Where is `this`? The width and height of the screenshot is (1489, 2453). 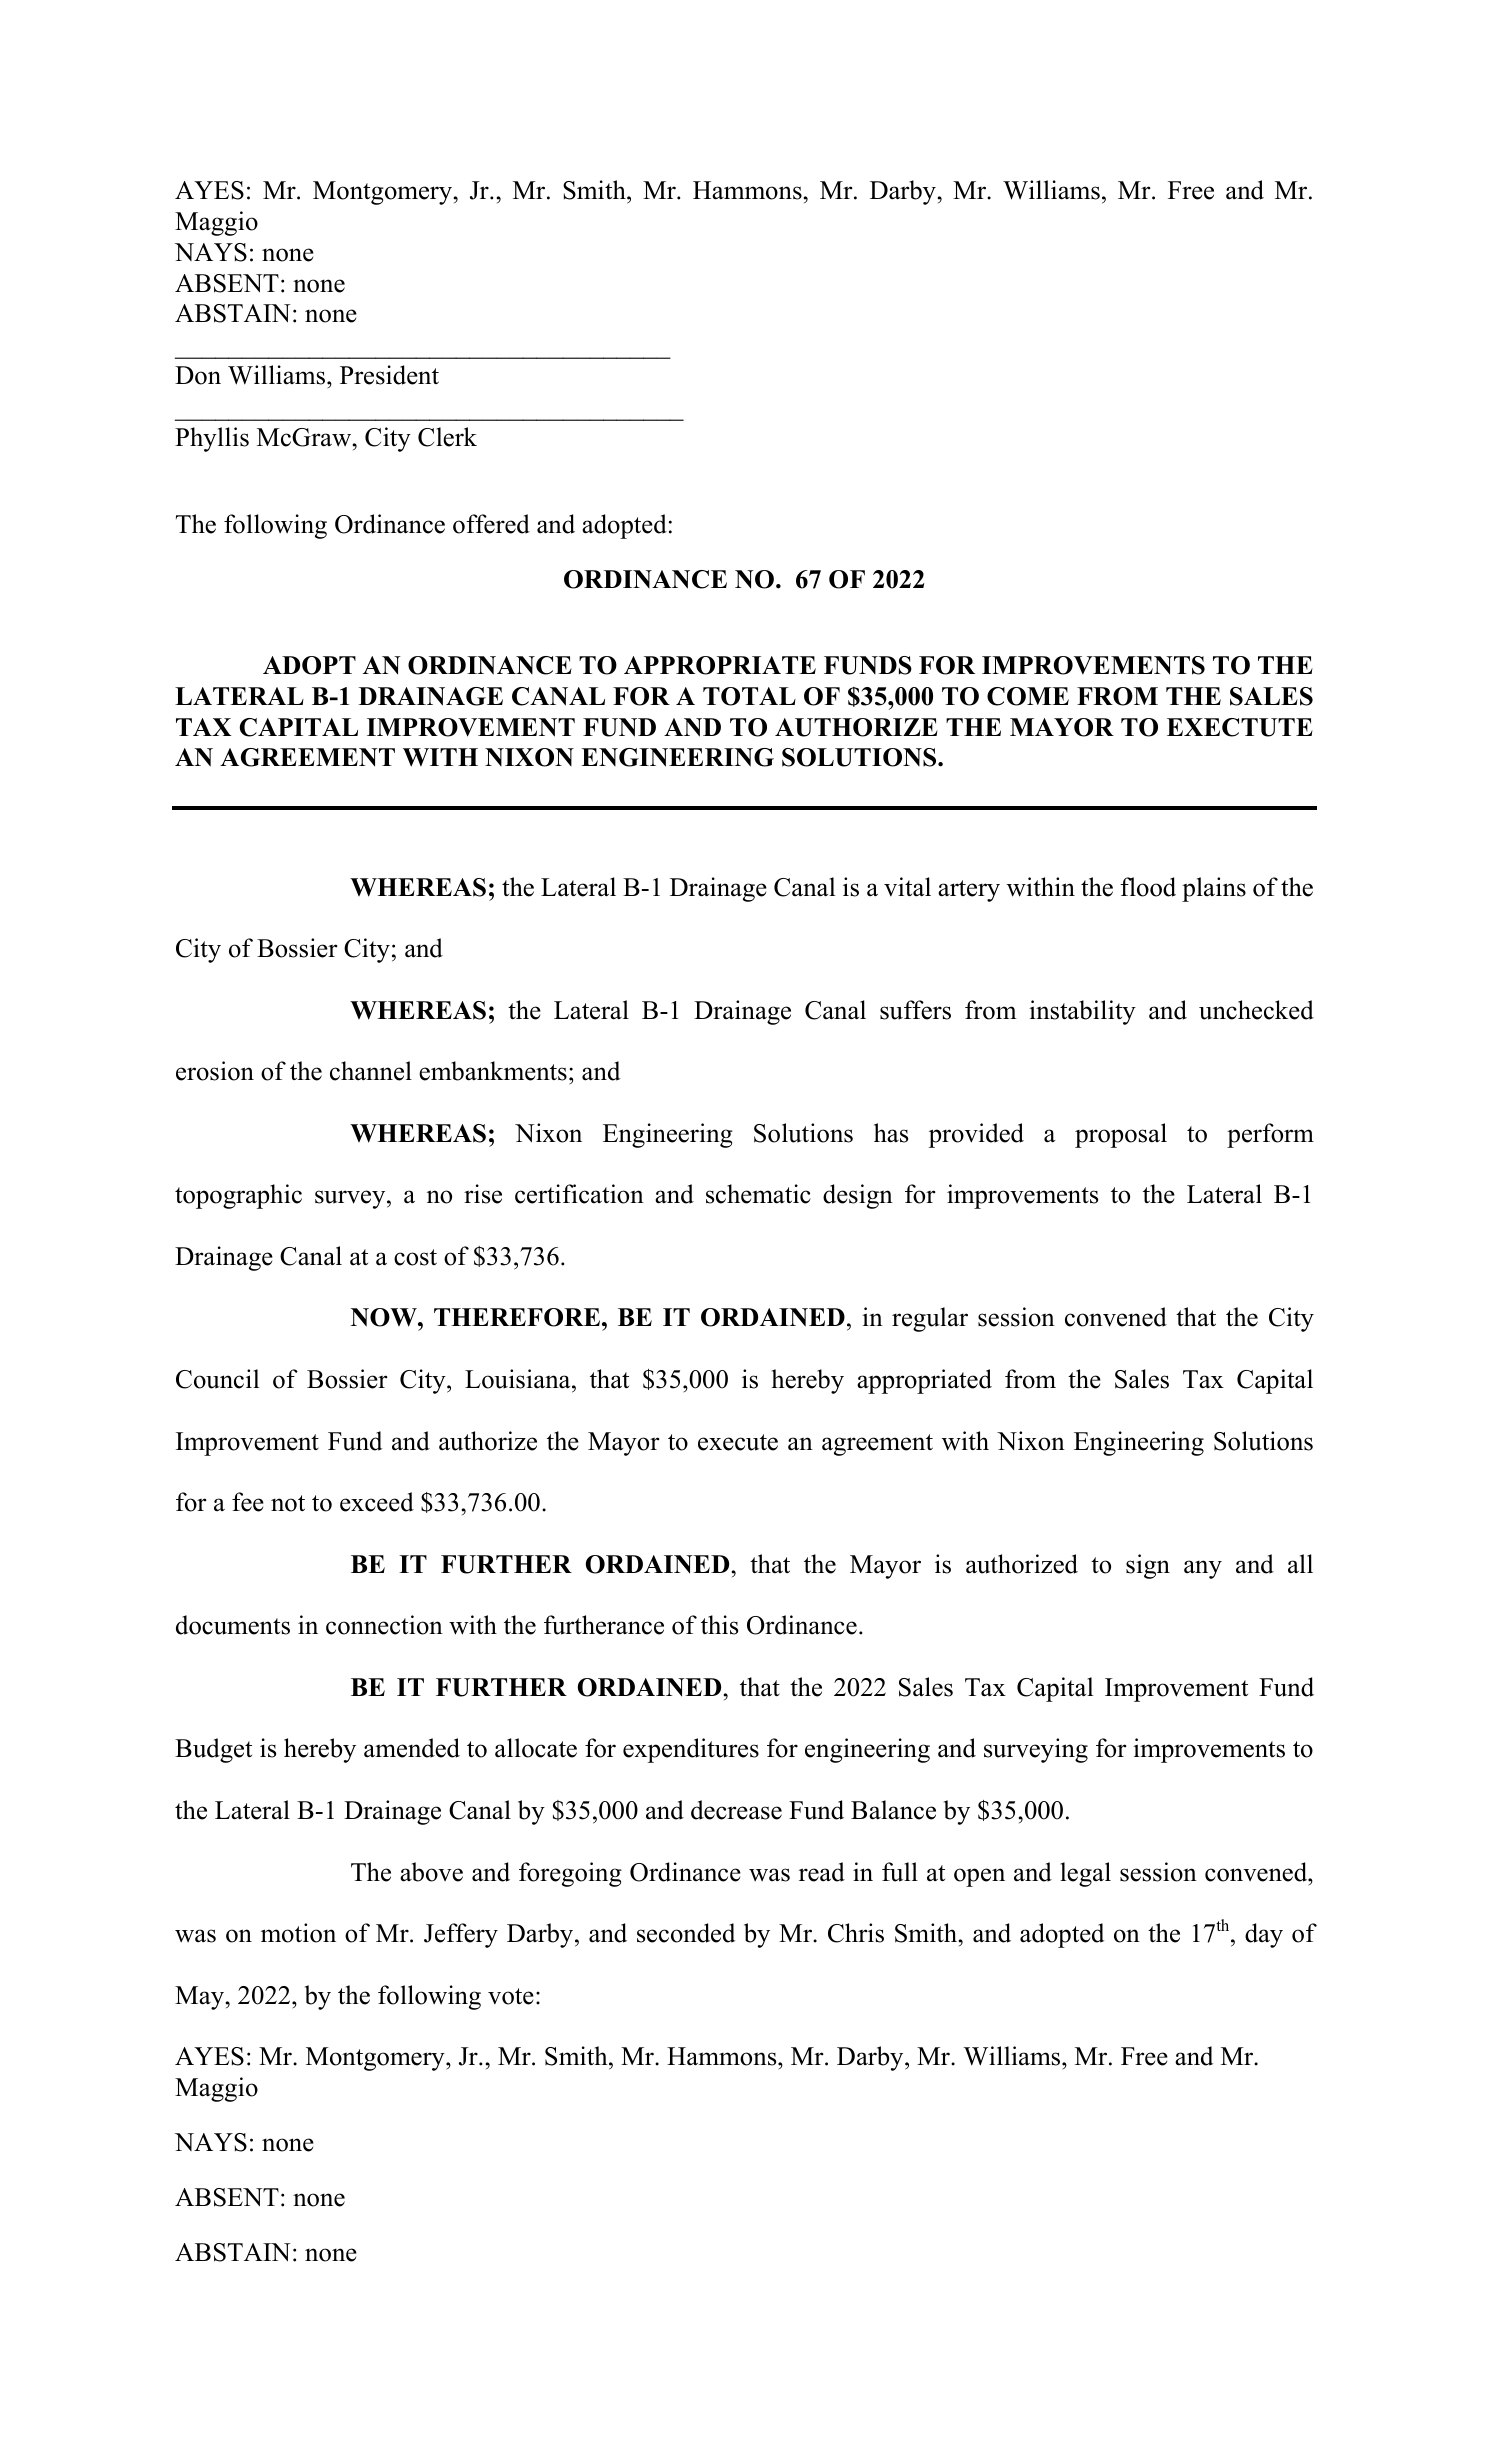 this is located at coordinates (719, 1625).
